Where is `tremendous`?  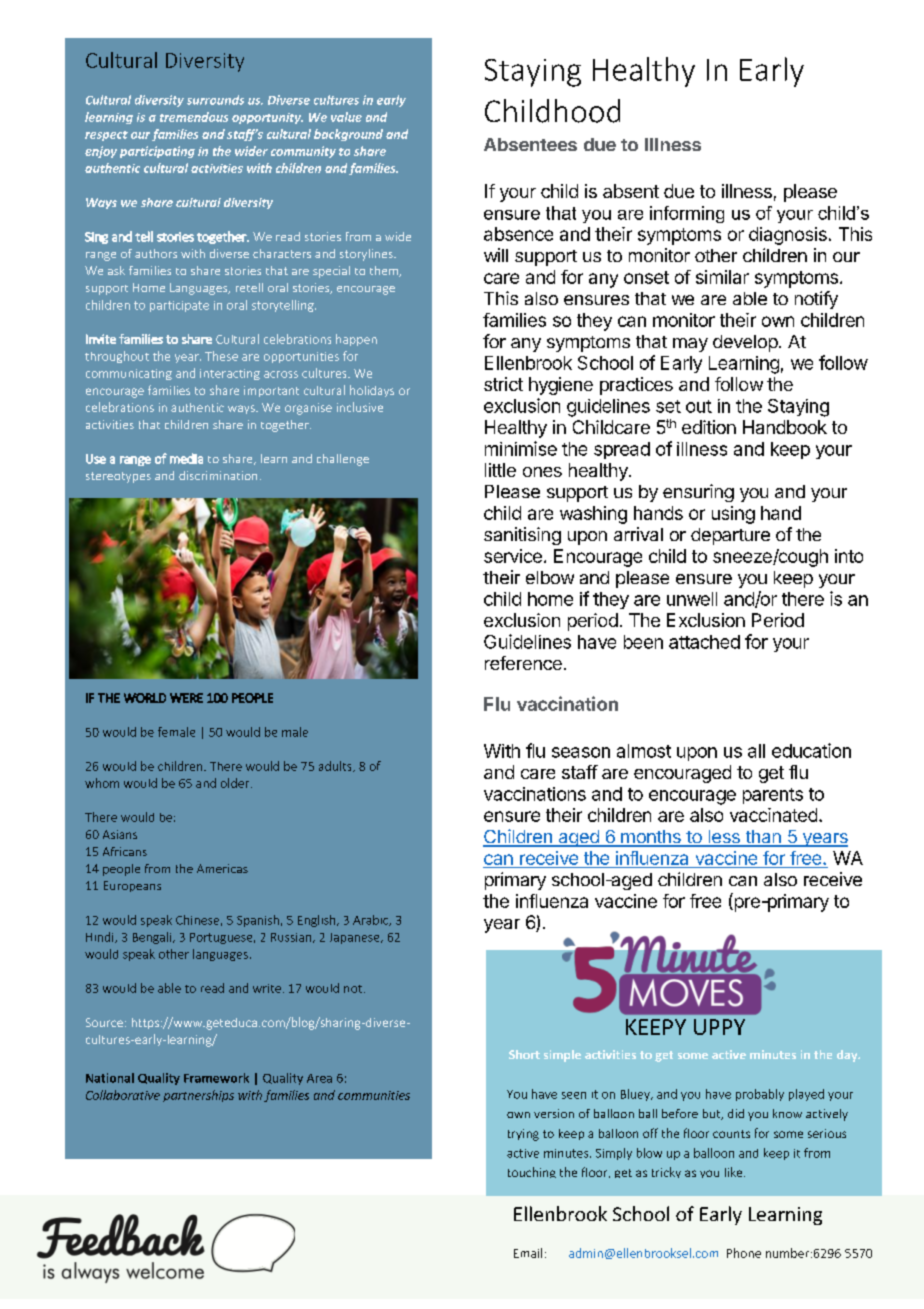 tremendous is located at coordinates (194, 117).
